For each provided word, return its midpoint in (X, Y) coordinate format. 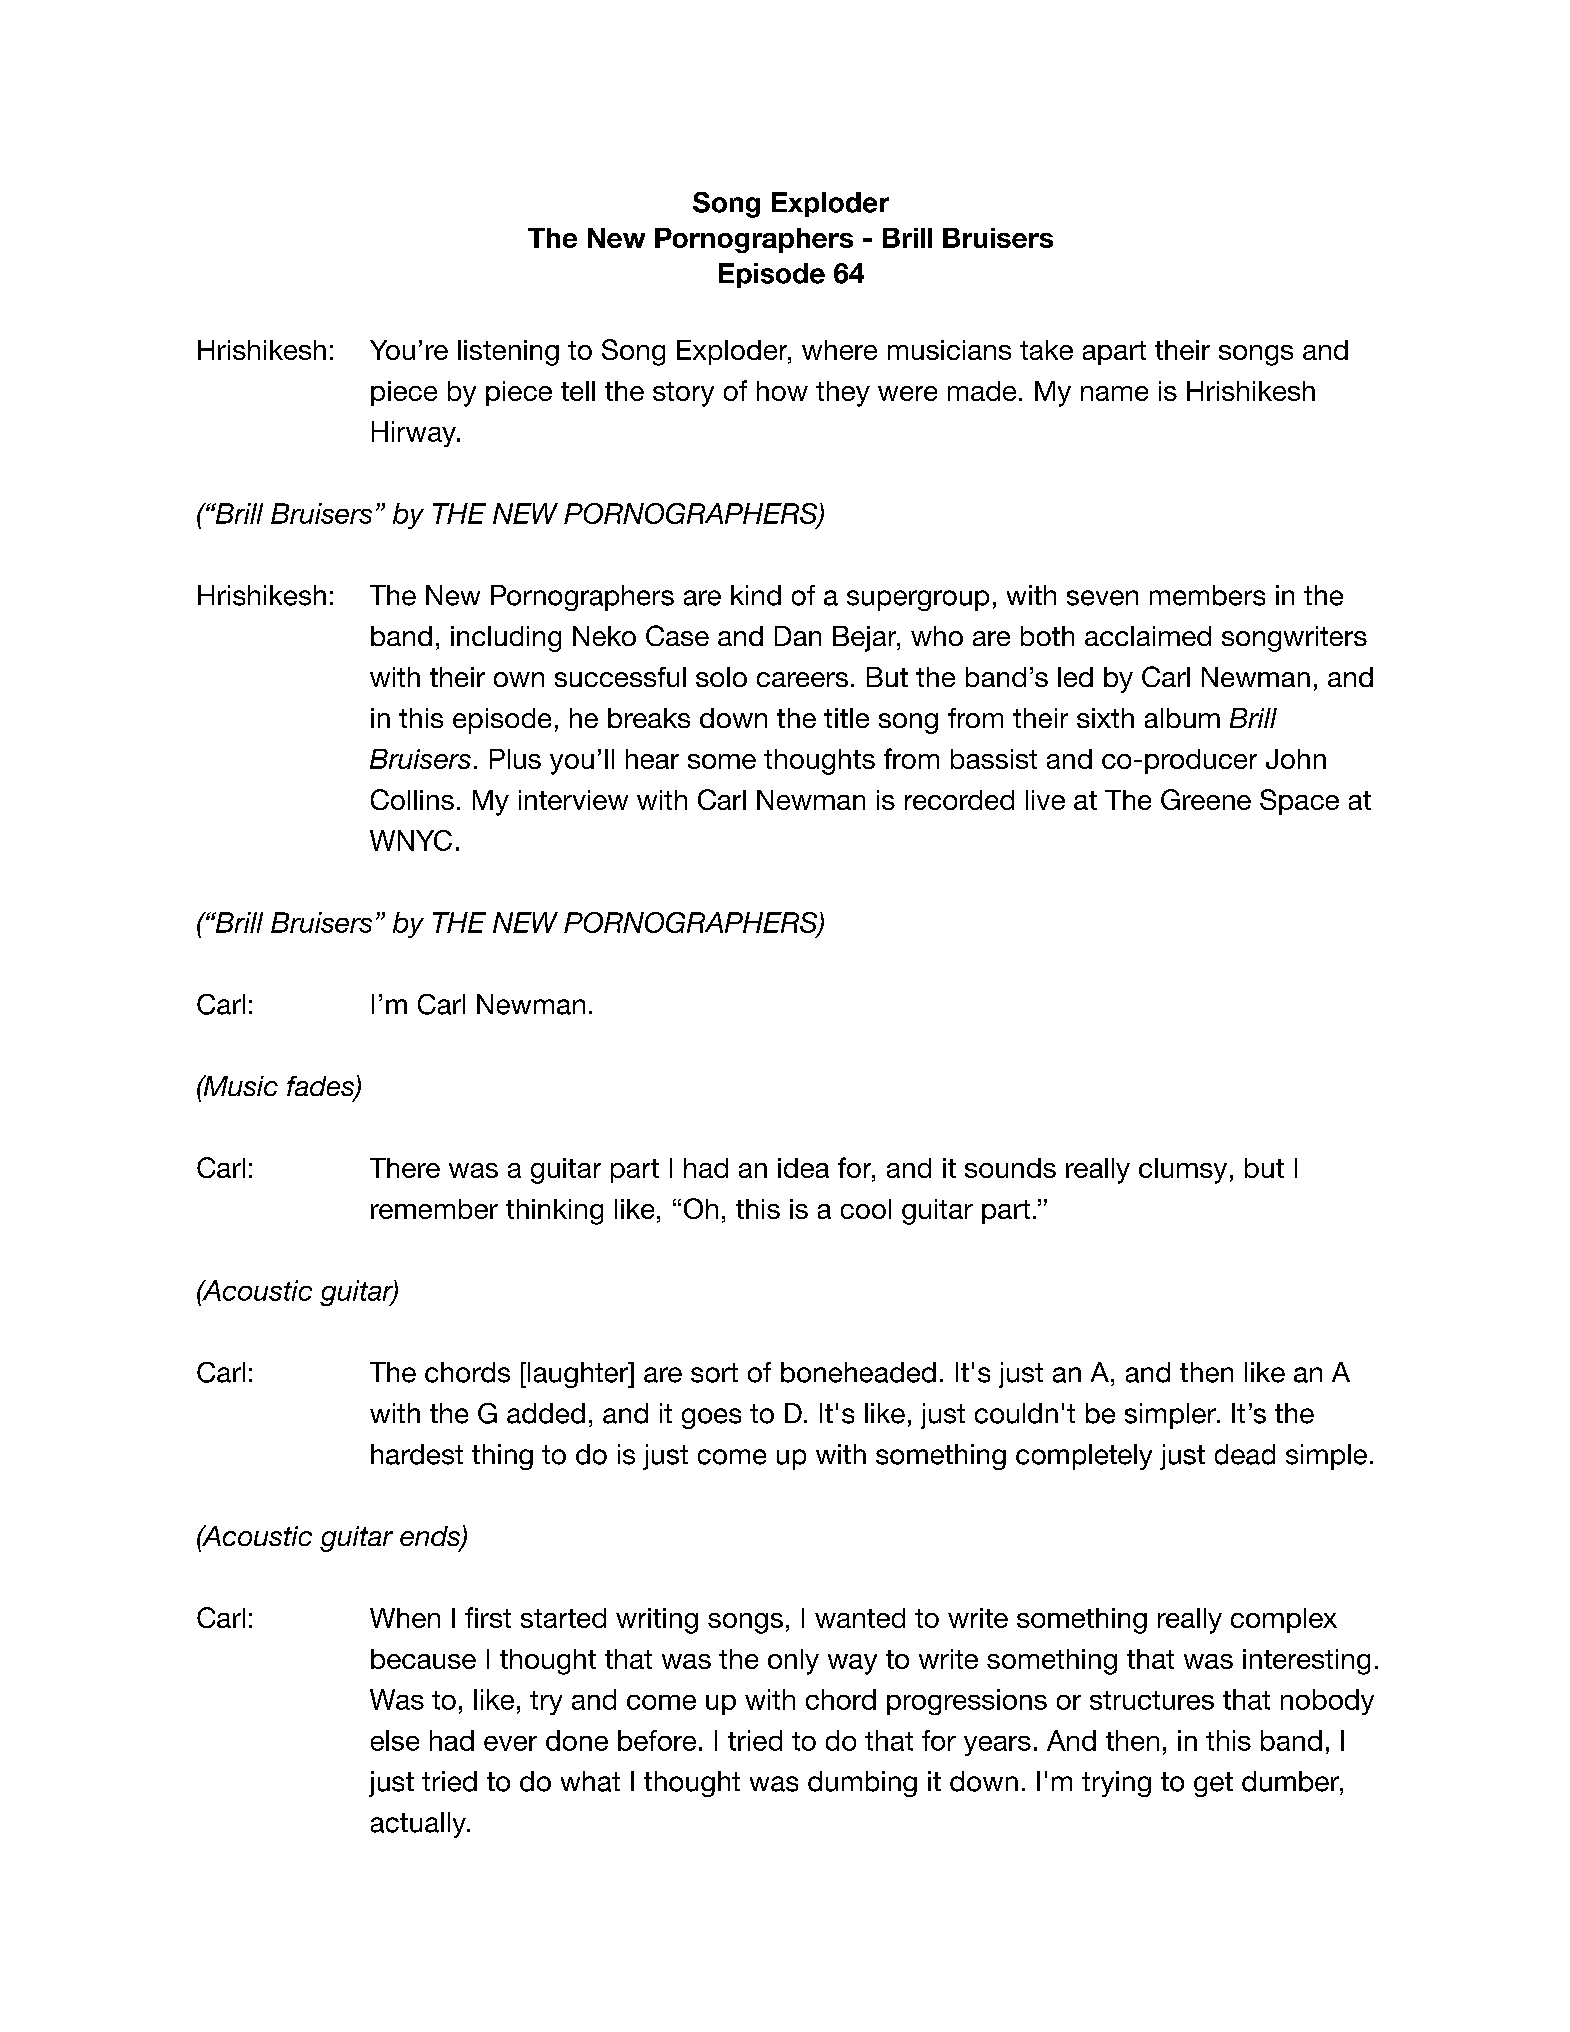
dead (1245, 1454)
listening (508, 353)
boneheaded (858, 1372)
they (843, 394)
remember (434, 1209)
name (1114, 393)
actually (419, 1825)
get (1213, 1784)
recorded (959, 800)
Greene (1206, 799)
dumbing (862, 1784)
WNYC (411, 840)
